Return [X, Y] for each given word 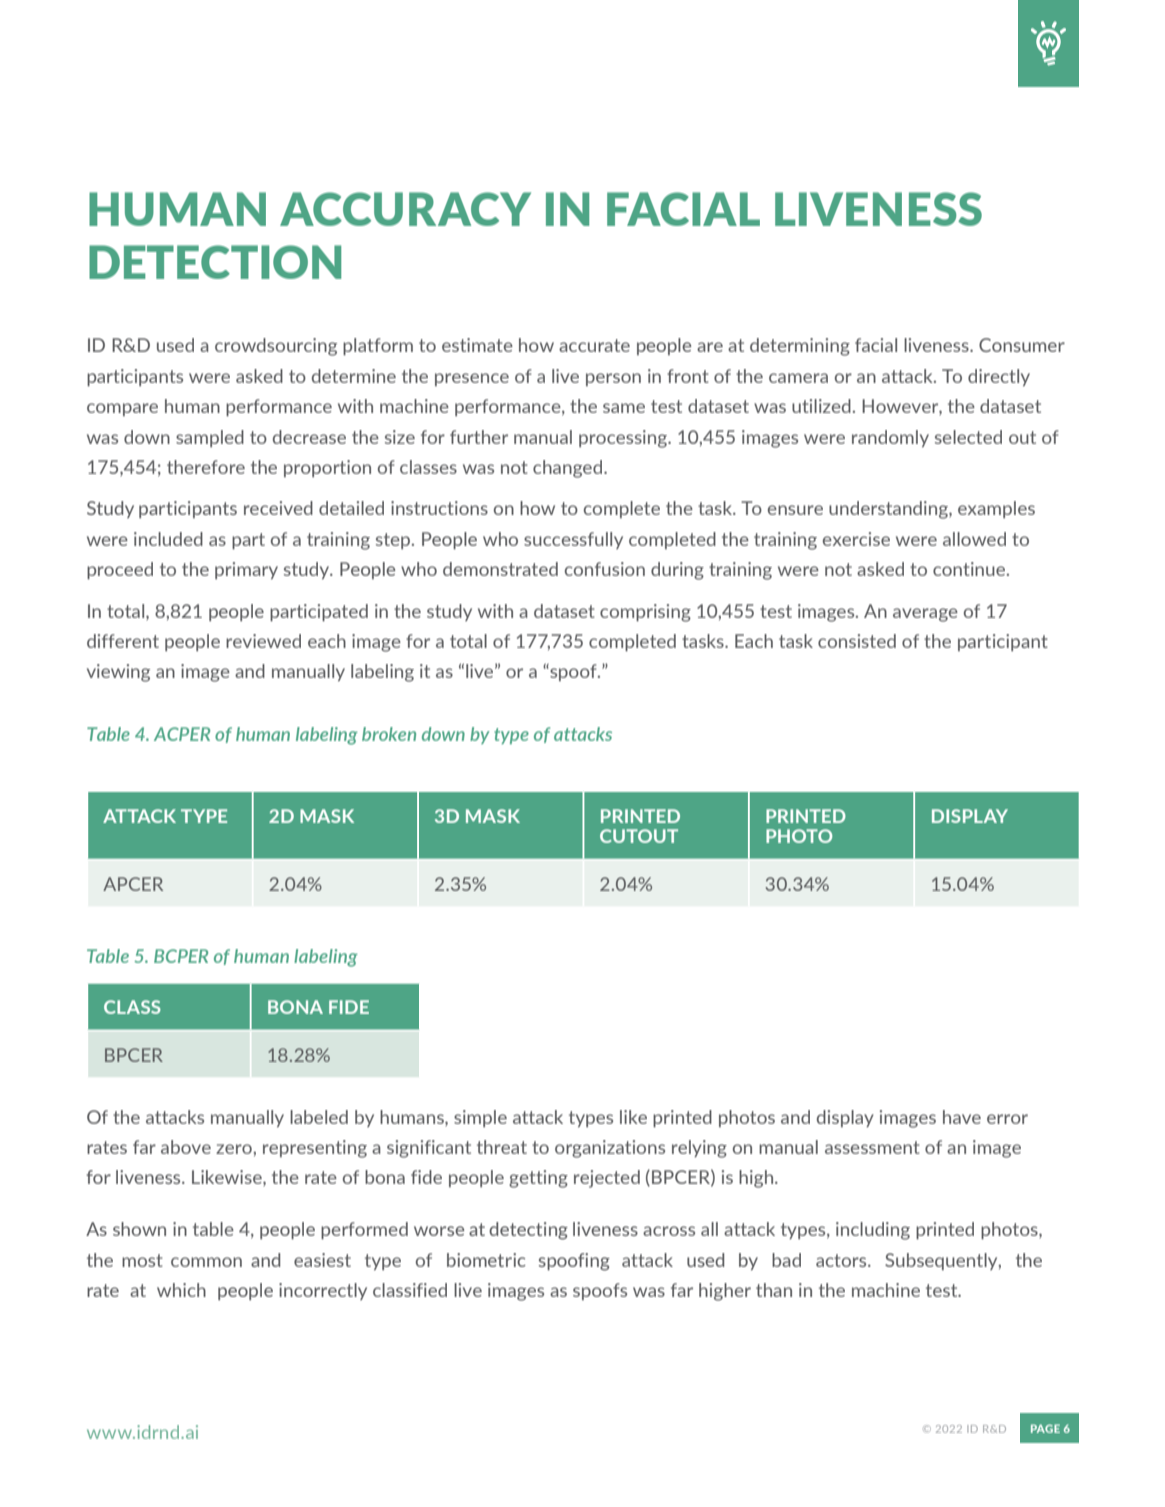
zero [235, 1149]
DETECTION [215, 262]
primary [246, 570]
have [962, 1117]
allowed [974, 539]
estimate [477, 345]
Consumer [1022, 345]
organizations [610, 1149]
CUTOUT [639, 836]
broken [389, 734]
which [181, 1290]
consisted [857, 641]
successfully [573, 540]
